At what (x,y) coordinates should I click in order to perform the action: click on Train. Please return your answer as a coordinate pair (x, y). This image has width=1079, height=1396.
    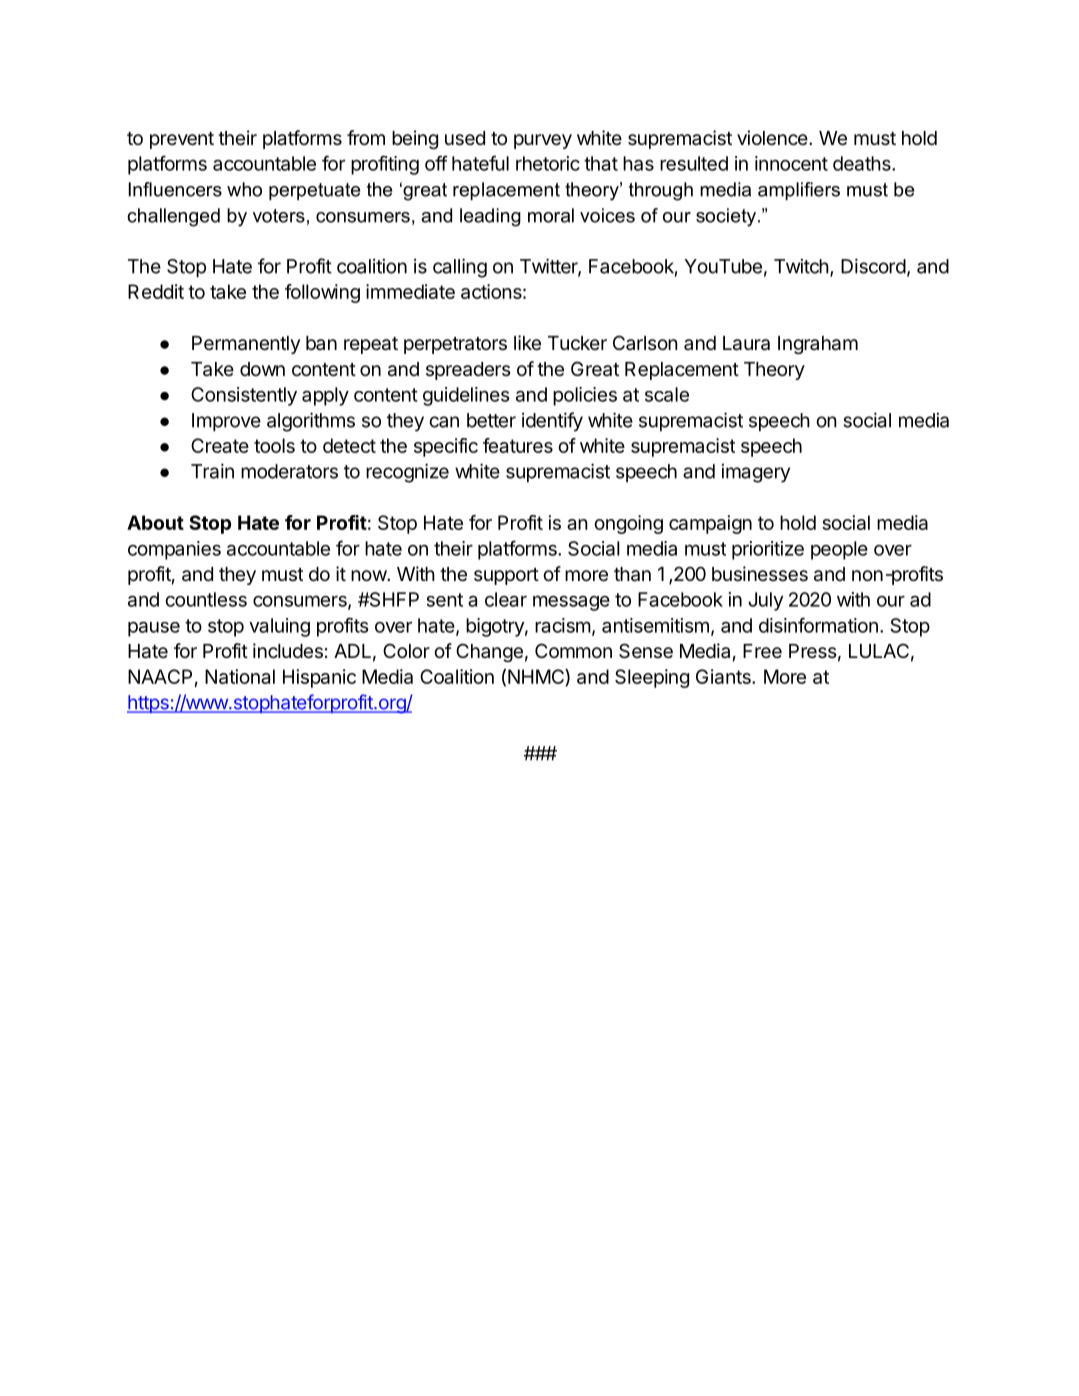
    Looking at the image, I should click on (212, 471).
